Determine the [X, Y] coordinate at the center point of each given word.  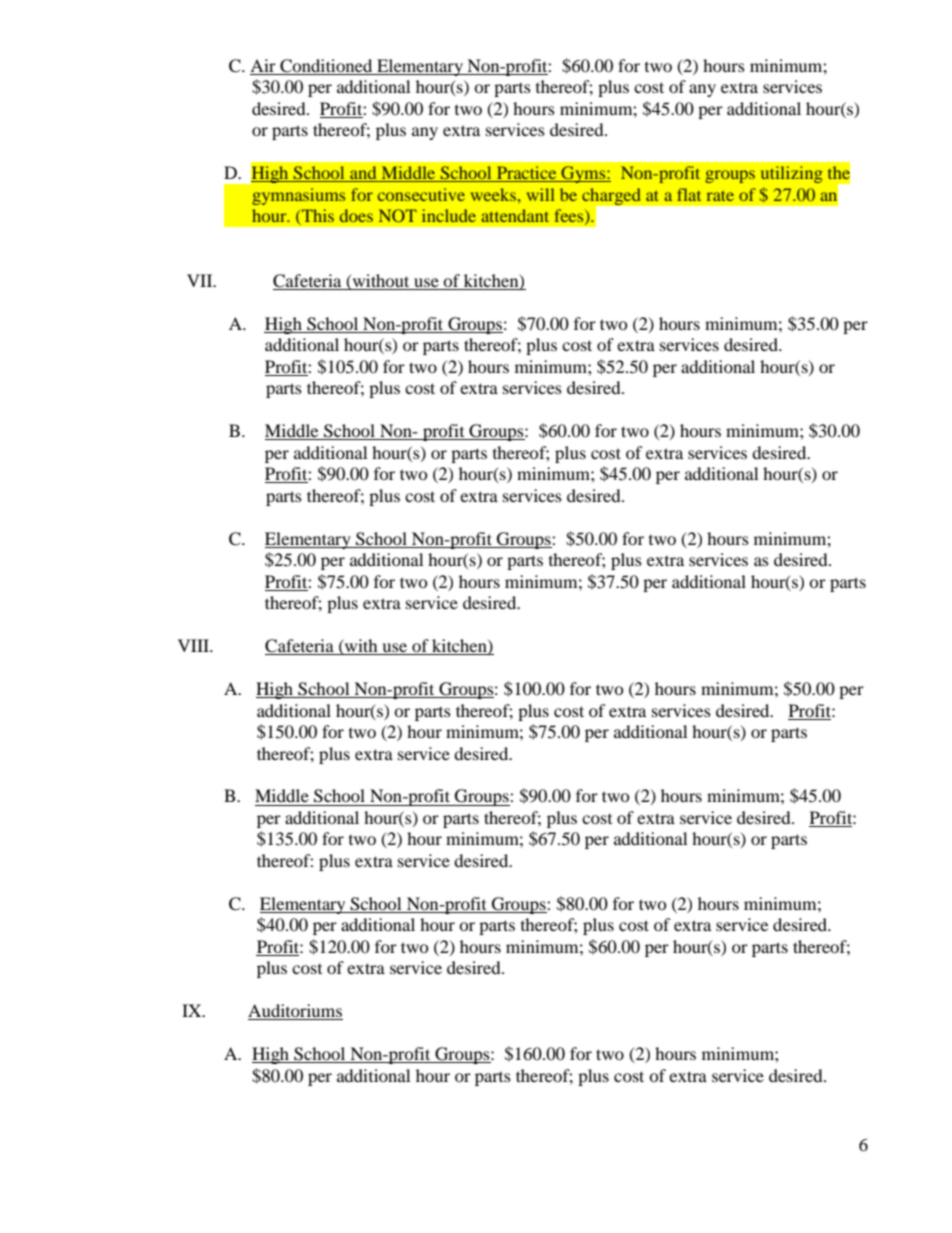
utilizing [792, 174]
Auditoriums [295, 1012]
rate [720, 196]
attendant [515, 215]
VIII [195, 645]
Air [263, 65]
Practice [527, 174]
